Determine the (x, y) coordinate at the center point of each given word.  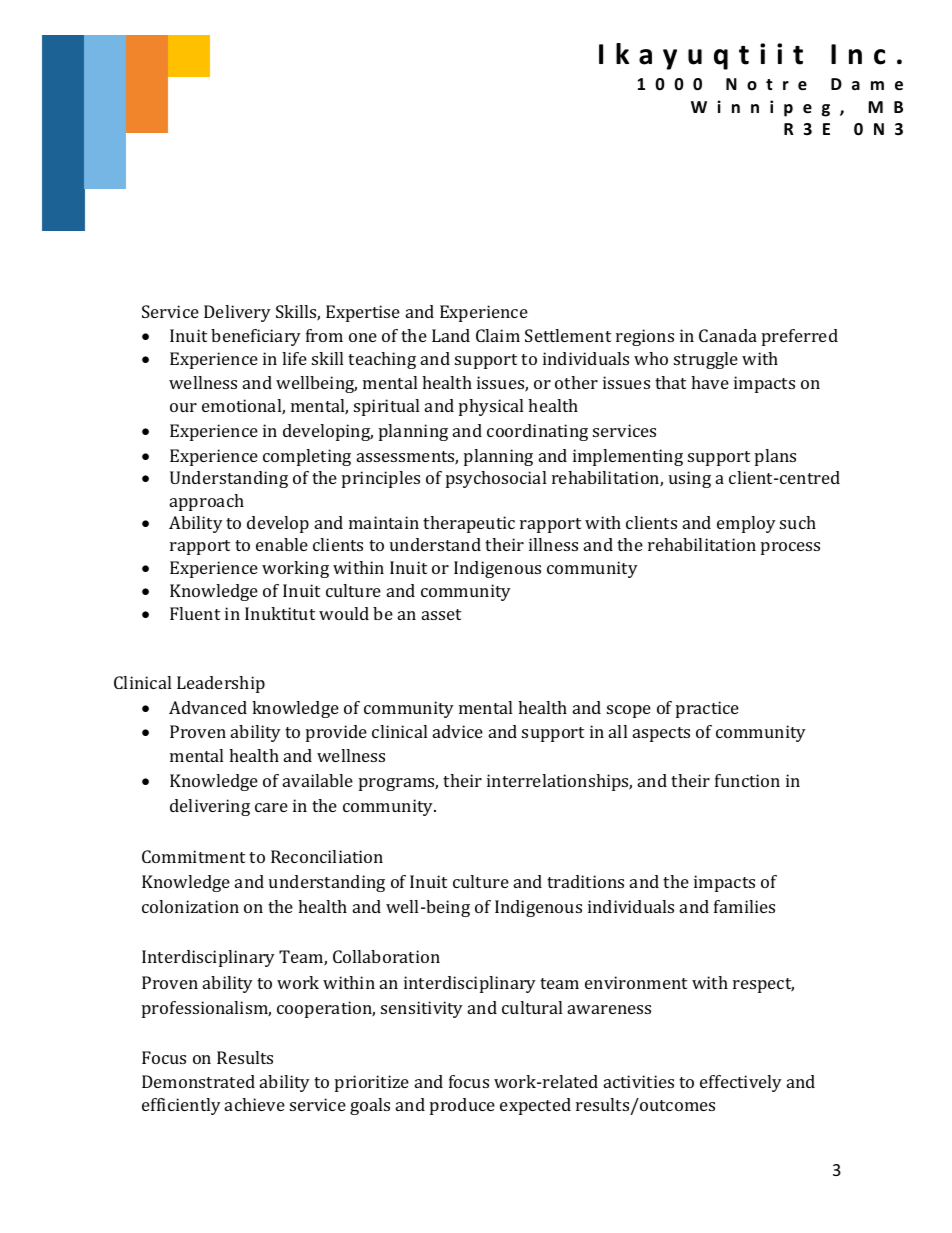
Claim (498, 335)
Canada (728, 335)
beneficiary (256, 337)
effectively (741, 1083)
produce (462, 1106)
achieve (255, 1104)
